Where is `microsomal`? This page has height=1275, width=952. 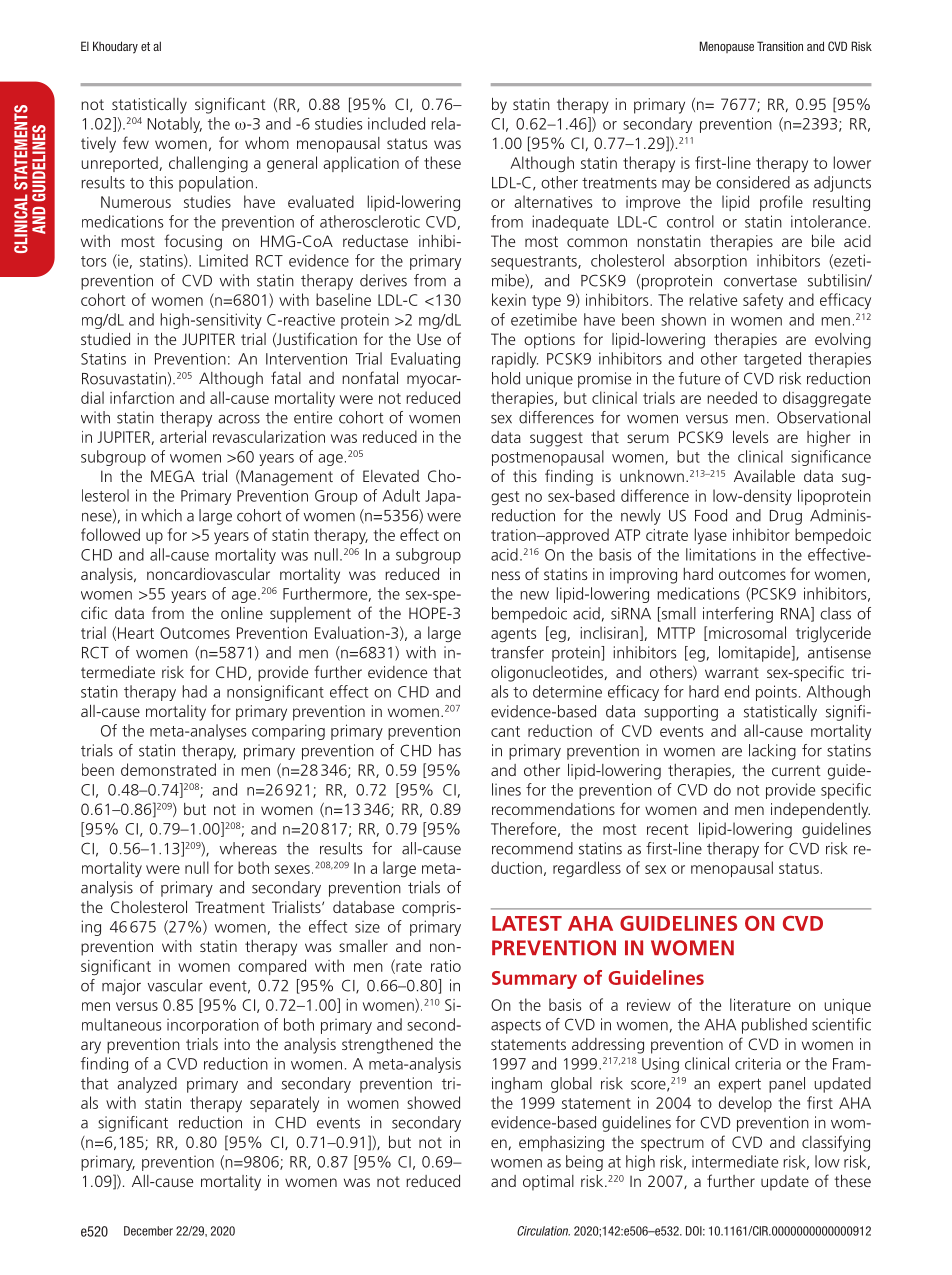
microsomal is located at coordinates (747, 632).
